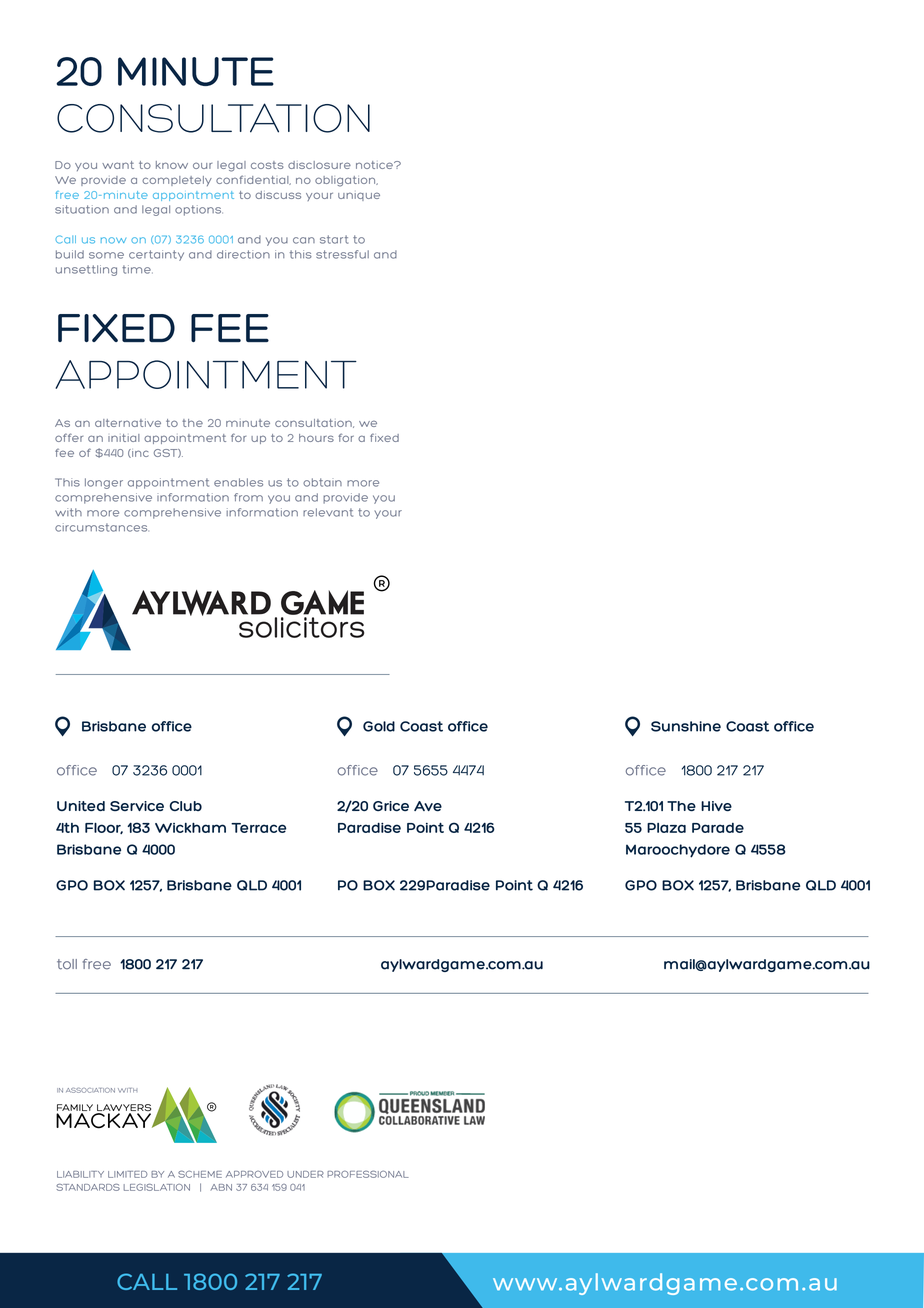 This image has width=924, height=1308. Describe the element at coordinates (342, 254) in the image. I see `stressful` at that location.
